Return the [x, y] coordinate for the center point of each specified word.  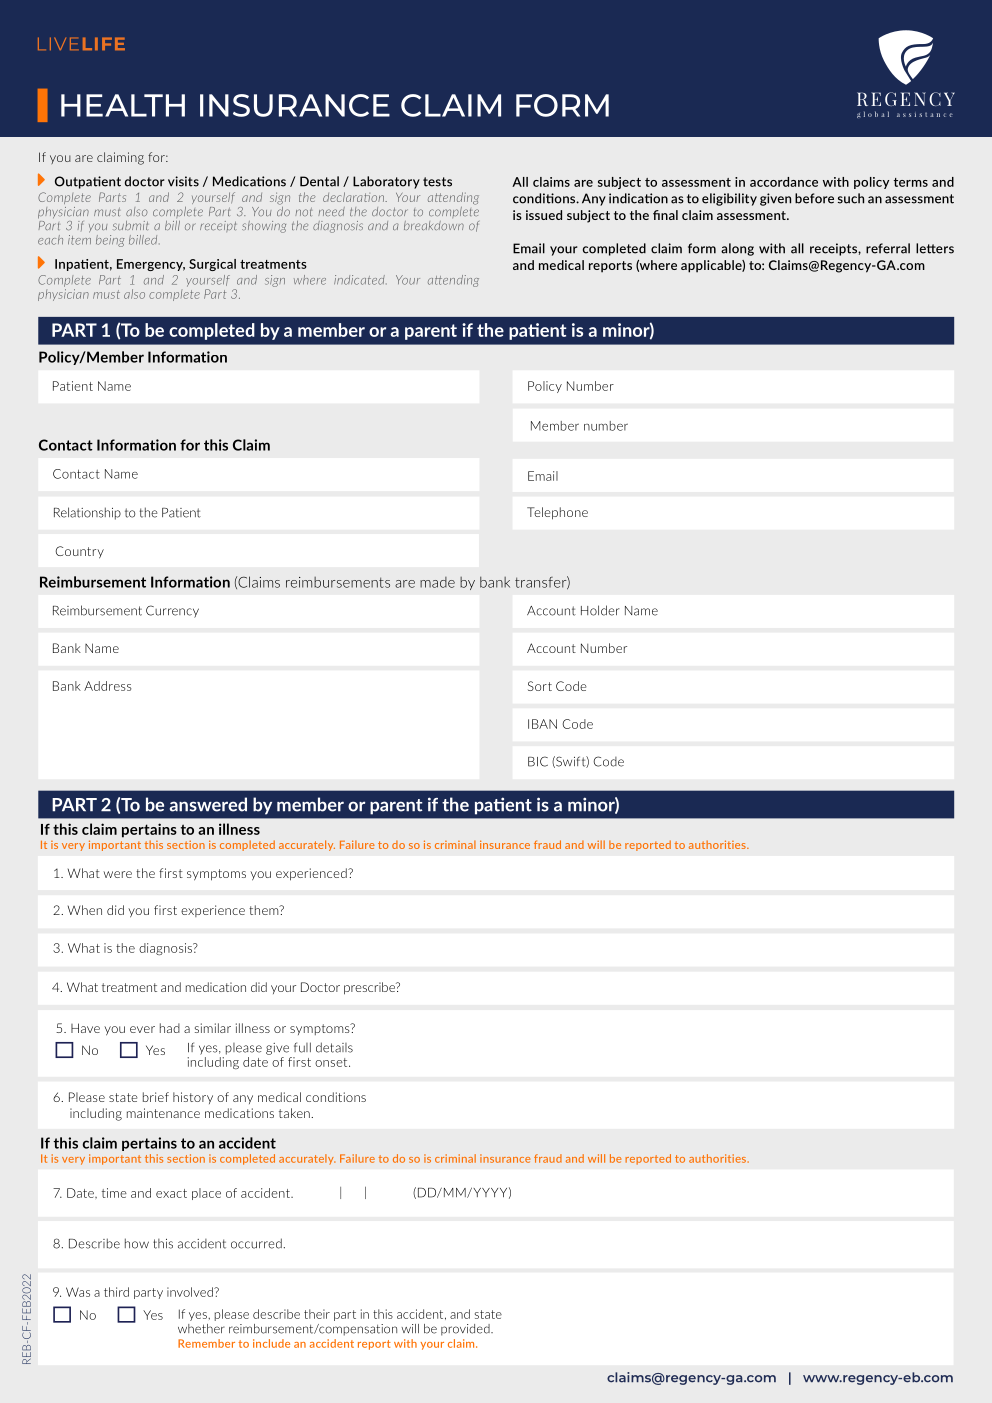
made [437, 582]
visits [183, 181]
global [873, 114]
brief [156, 1097]
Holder [600, 610]
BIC [538, 761]
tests [437, 182]
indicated [360, 280]
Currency [172, 611]
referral [888, 248]
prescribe [370, 988]
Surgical [212, 265]
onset [332, 1062]
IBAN [542, 724]
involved [191, 1292]
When [85, 910]
